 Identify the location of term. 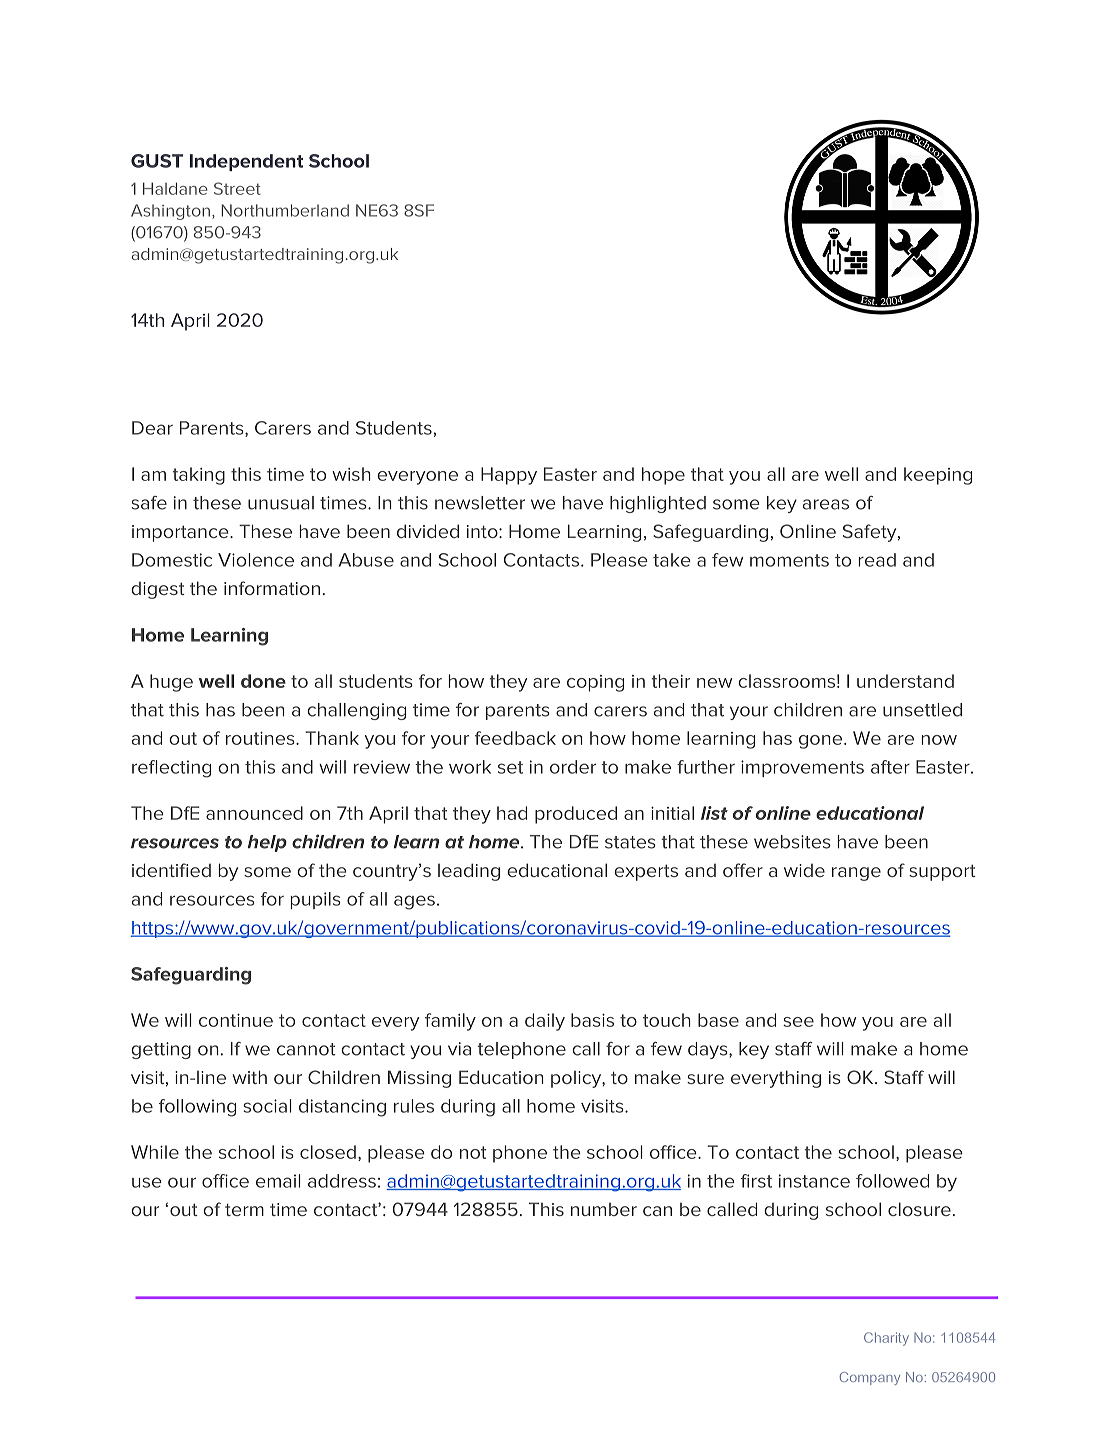
(244, 1209).
